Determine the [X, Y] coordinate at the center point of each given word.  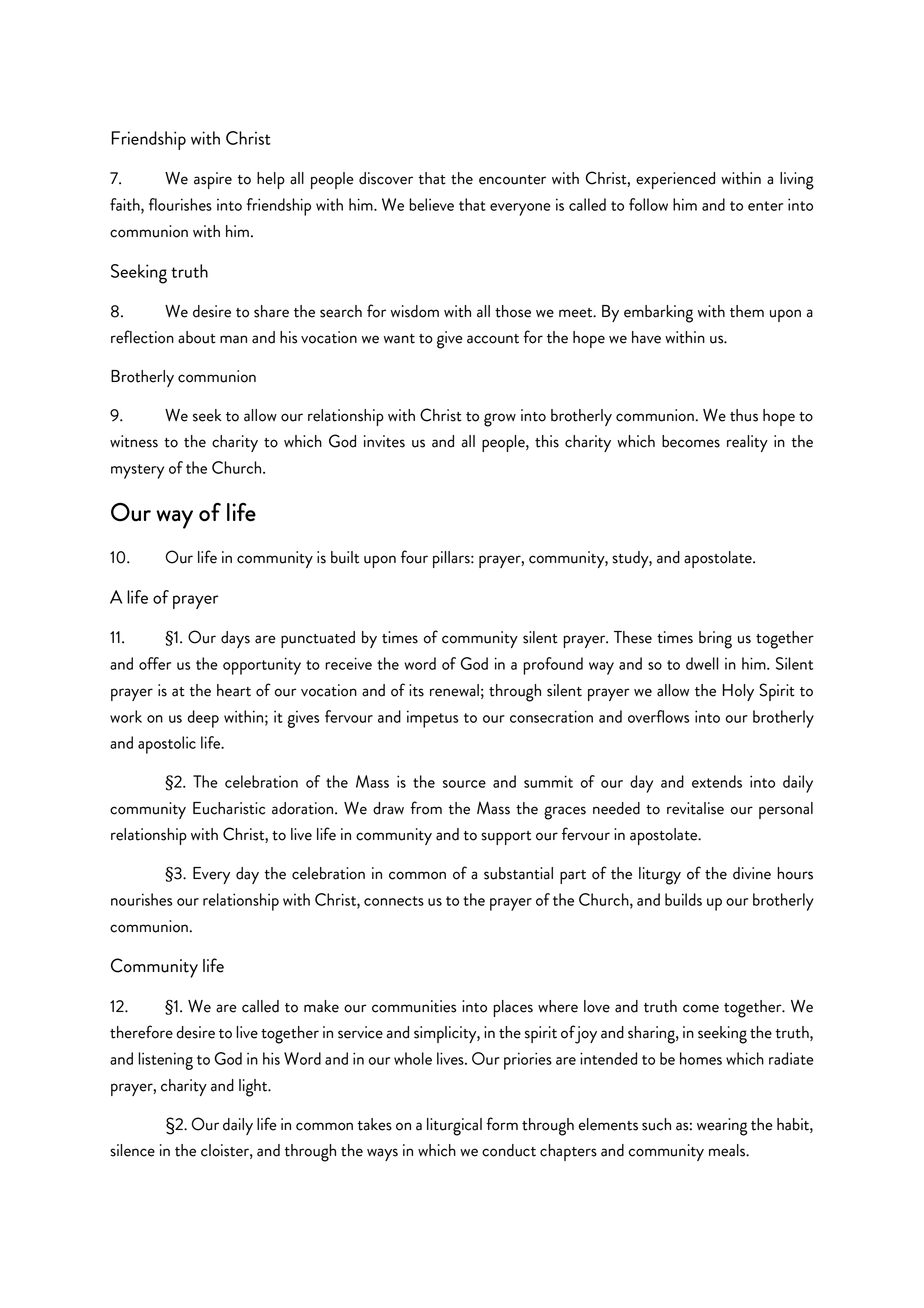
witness [134, 441]
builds [683, 899]
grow [500, 420]
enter [765, 206]
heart [234, 690]
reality [747, 443]
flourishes [180, 204]
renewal [454, 690]
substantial [518, 873]
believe [431, 204]
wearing [722, 1127]
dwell [702, 663]
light [254, 1088]
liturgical [454, 1127]
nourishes [141, 899]
